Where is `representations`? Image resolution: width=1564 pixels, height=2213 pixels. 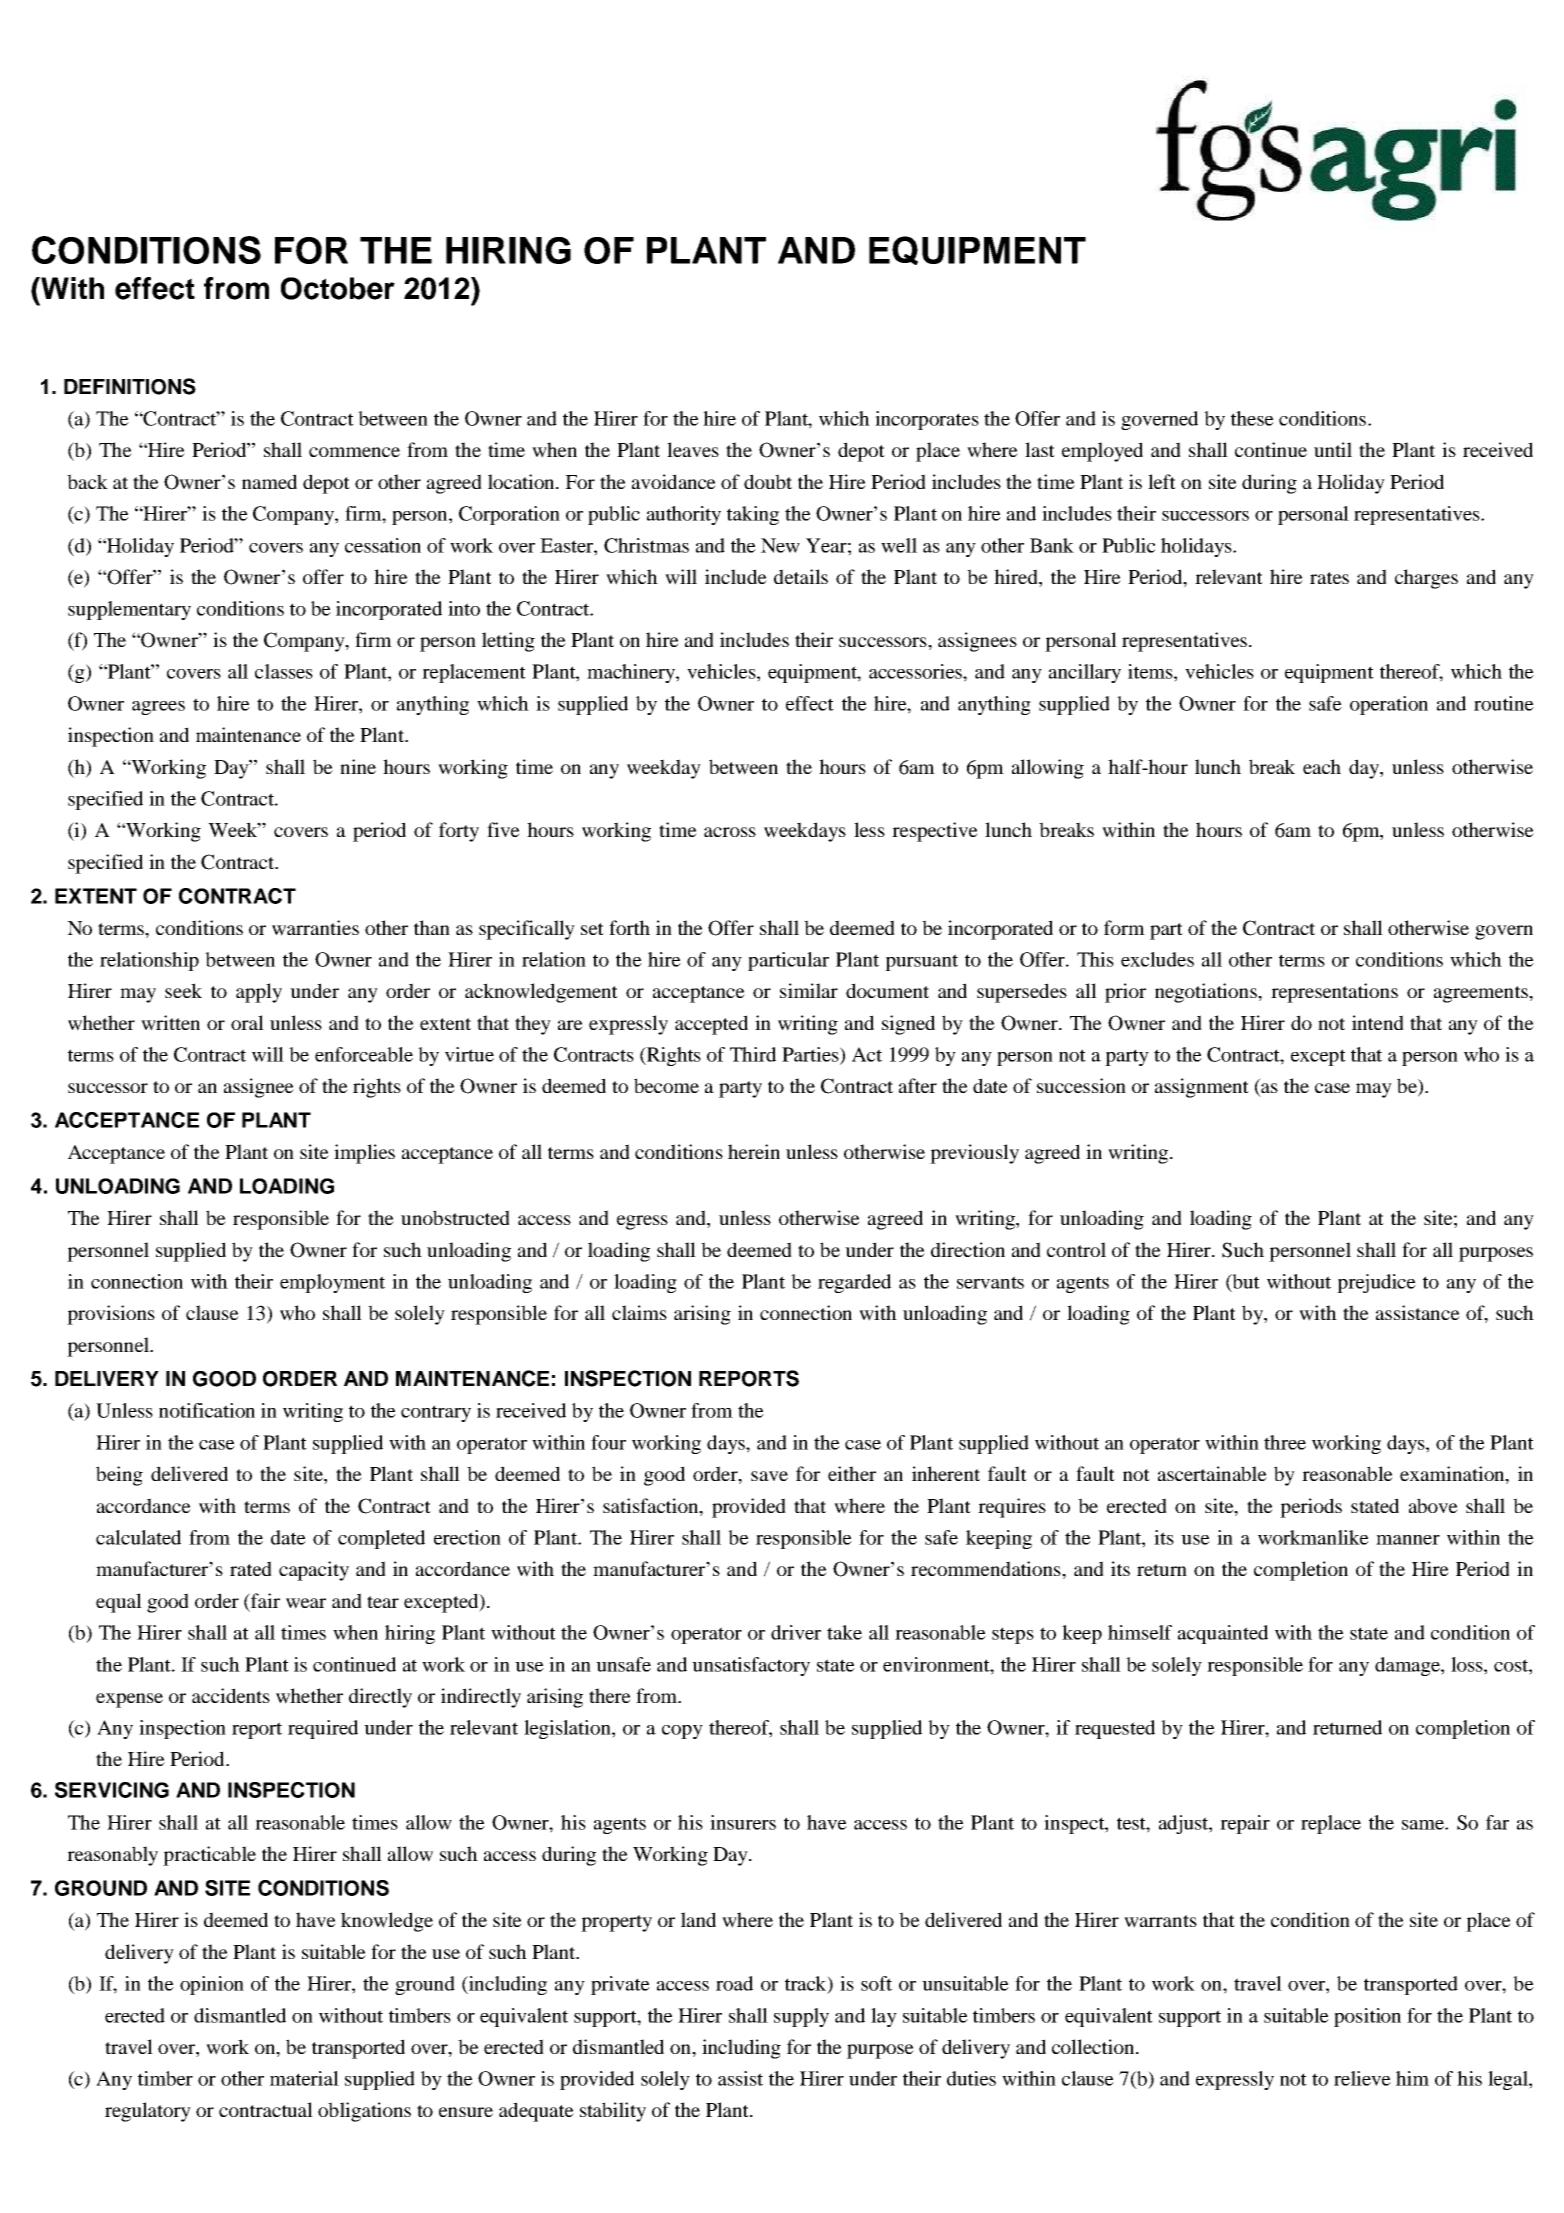
representations is located at coordinates (1334, 993).
